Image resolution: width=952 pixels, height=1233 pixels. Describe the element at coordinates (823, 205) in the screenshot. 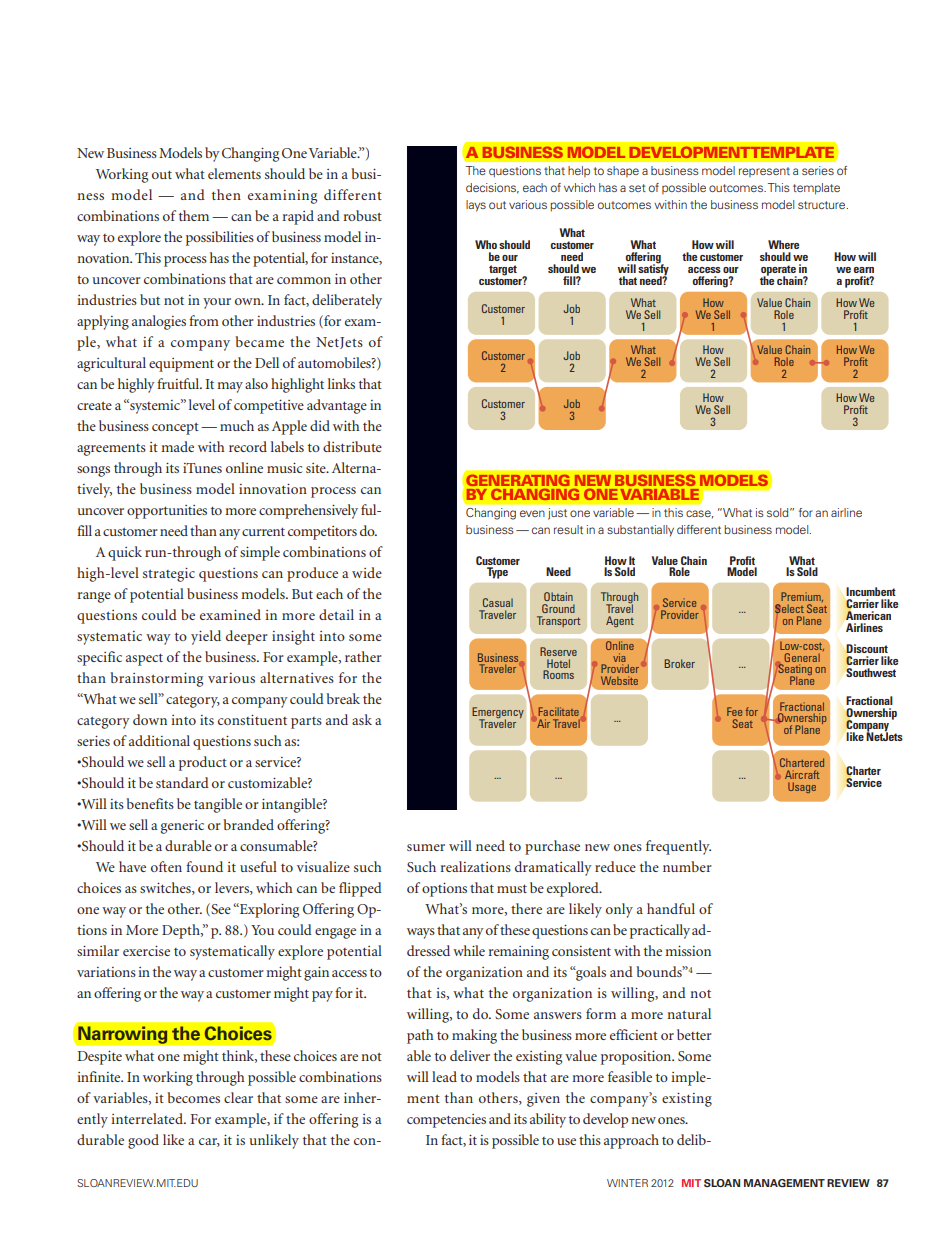

I see `structure` at that location.
